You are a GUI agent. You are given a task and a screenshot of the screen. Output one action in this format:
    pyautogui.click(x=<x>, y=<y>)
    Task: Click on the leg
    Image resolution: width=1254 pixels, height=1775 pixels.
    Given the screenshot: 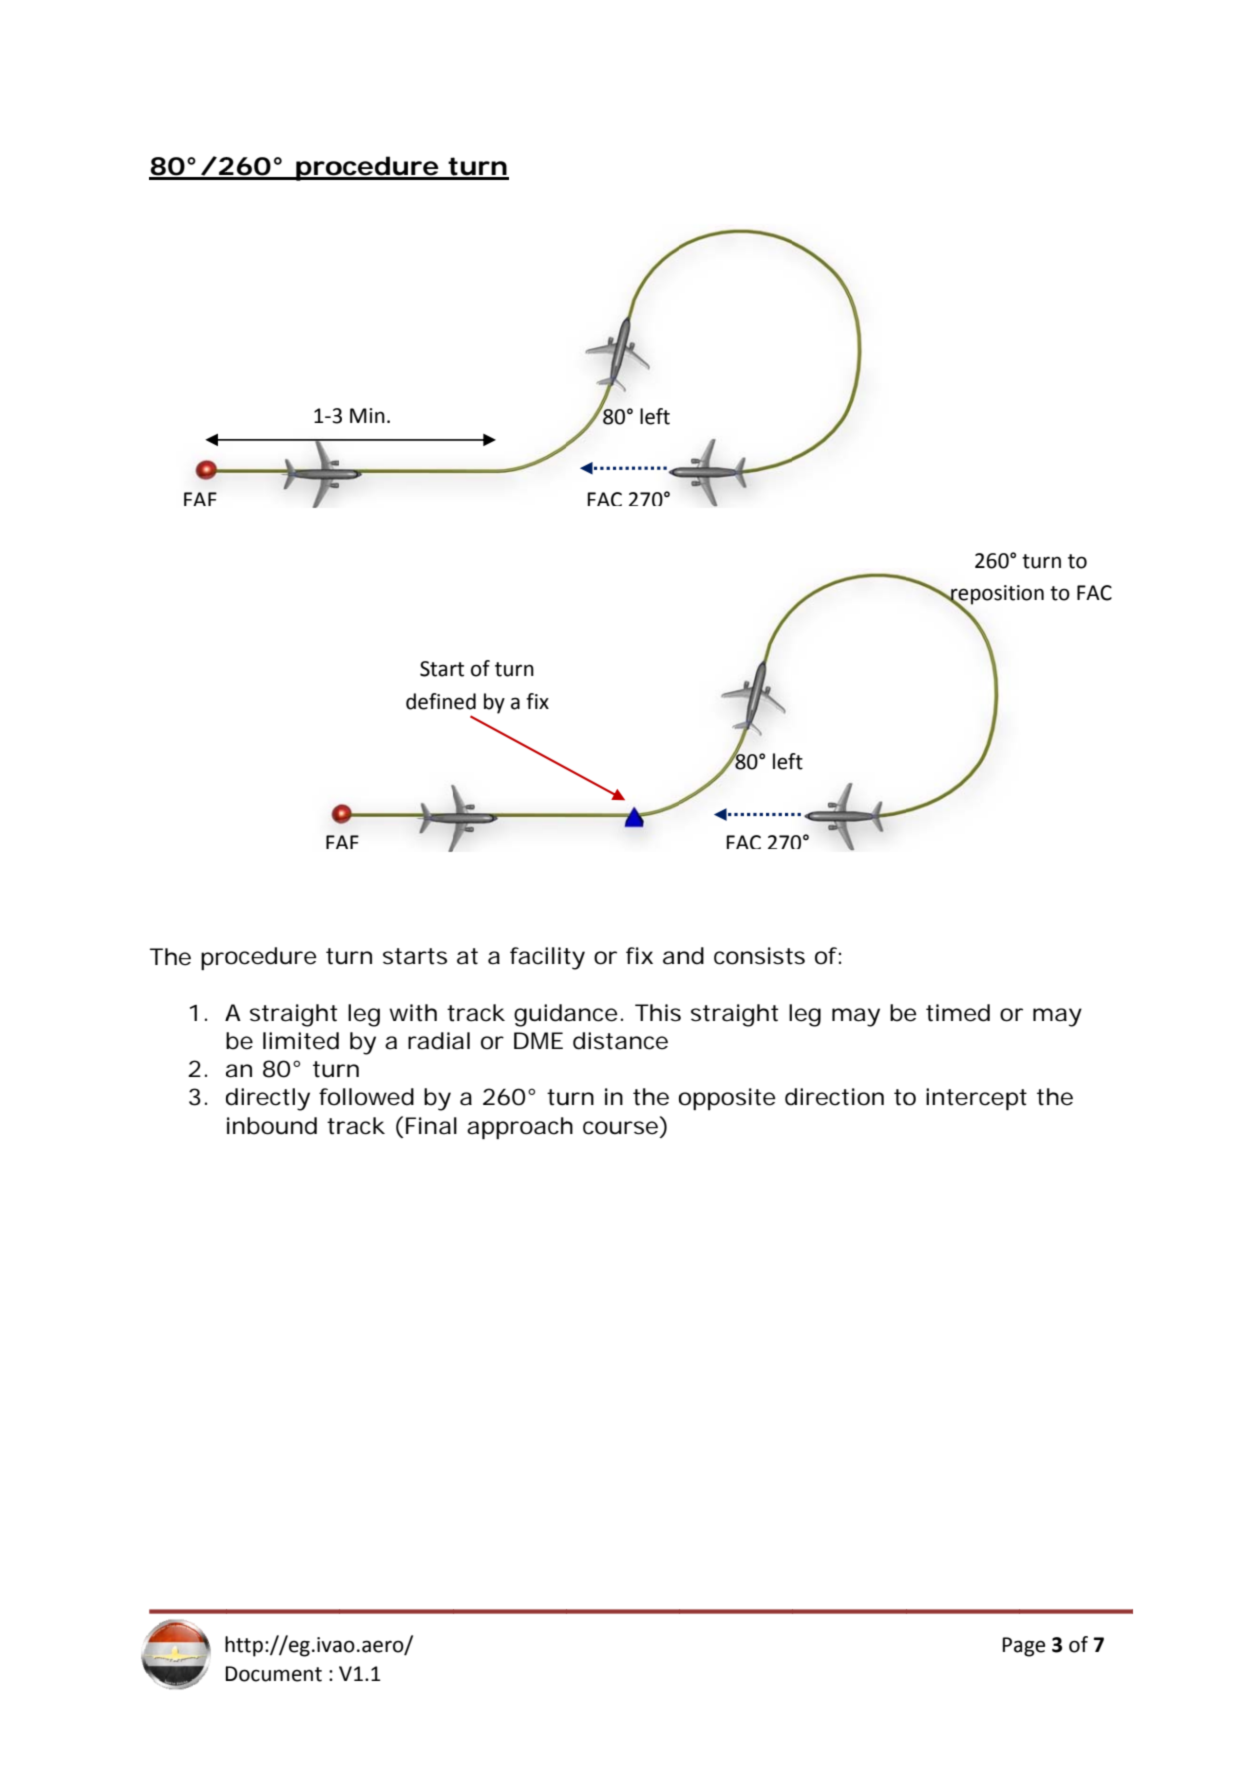 What is the action you would take?
    pyautogui.click(x=364, y=1015)
